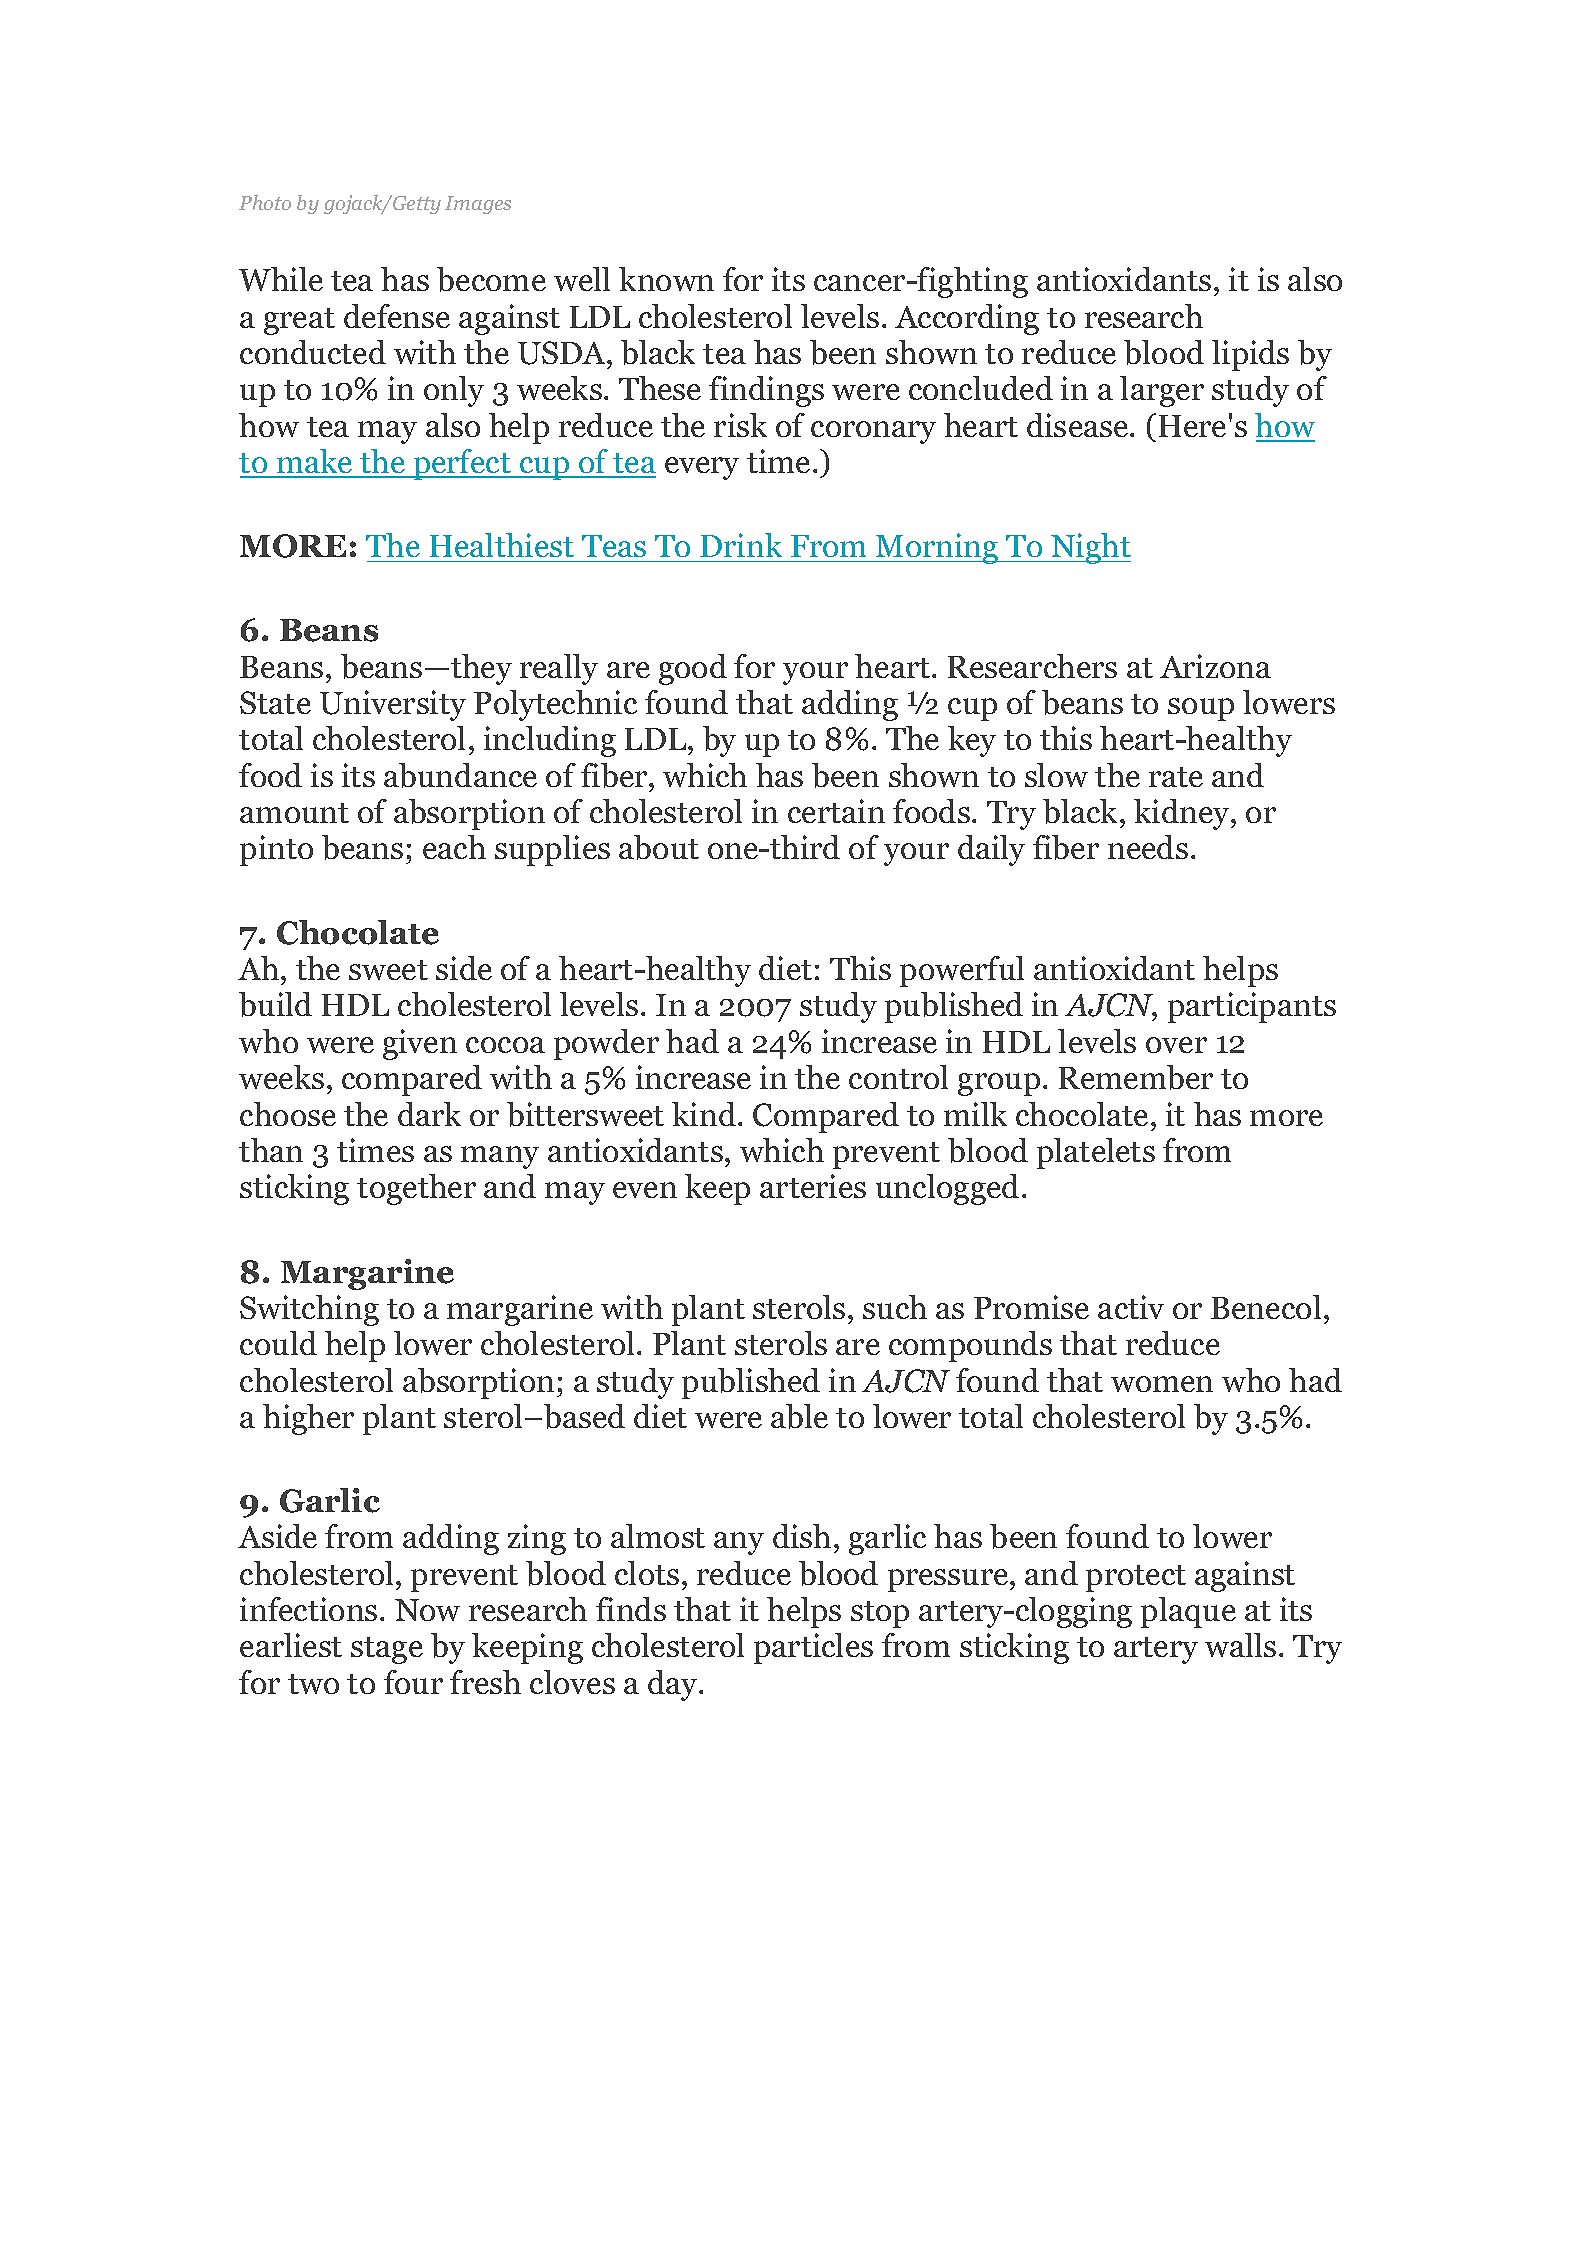 The height and width of the document is (2244, 1586). What do you see at coordinates (666, 279) in the document?
I see `known` at bounding box center [666, 279].
